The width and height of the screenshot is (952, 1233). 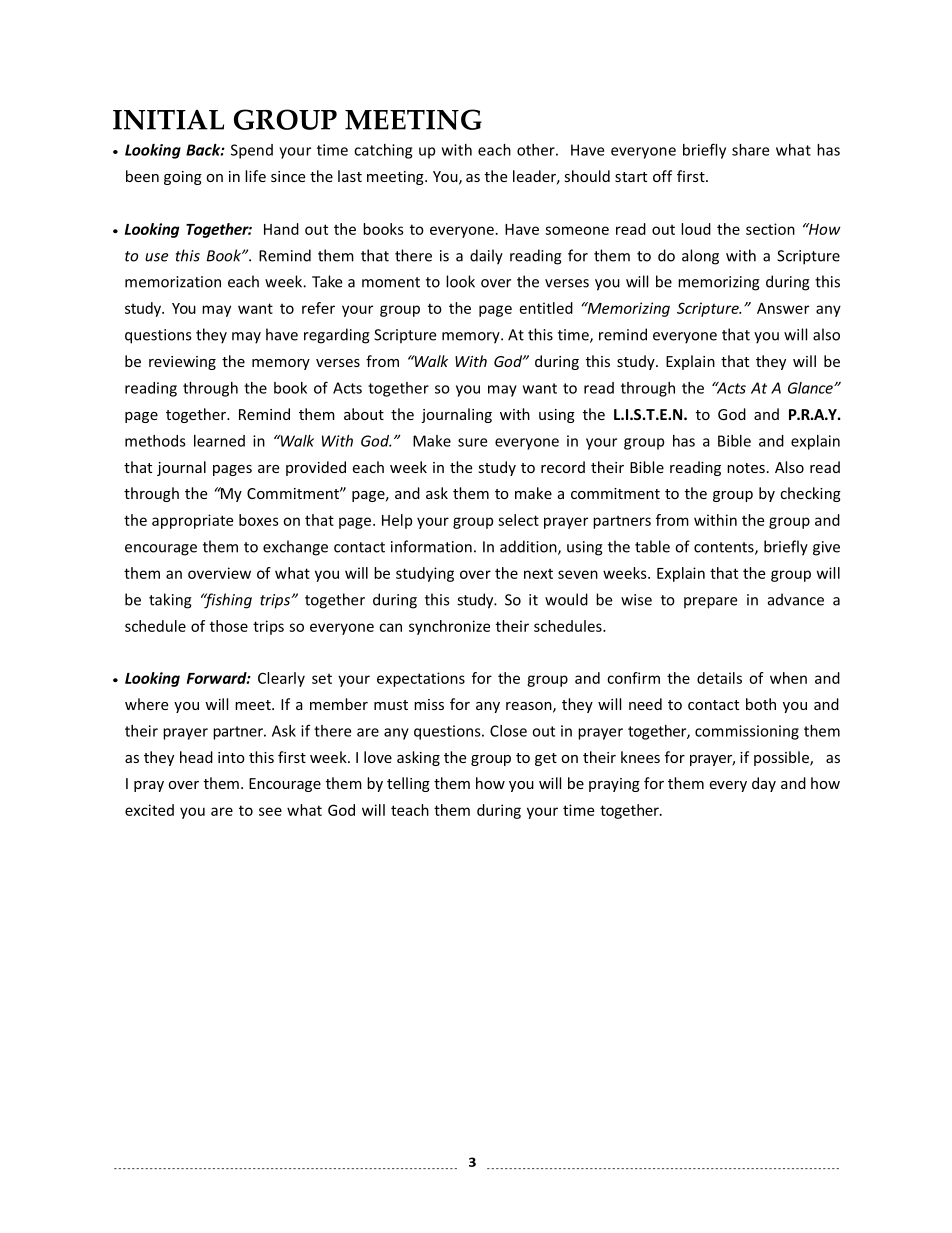 I want to click on Answer, so click(x=783, y=308).
